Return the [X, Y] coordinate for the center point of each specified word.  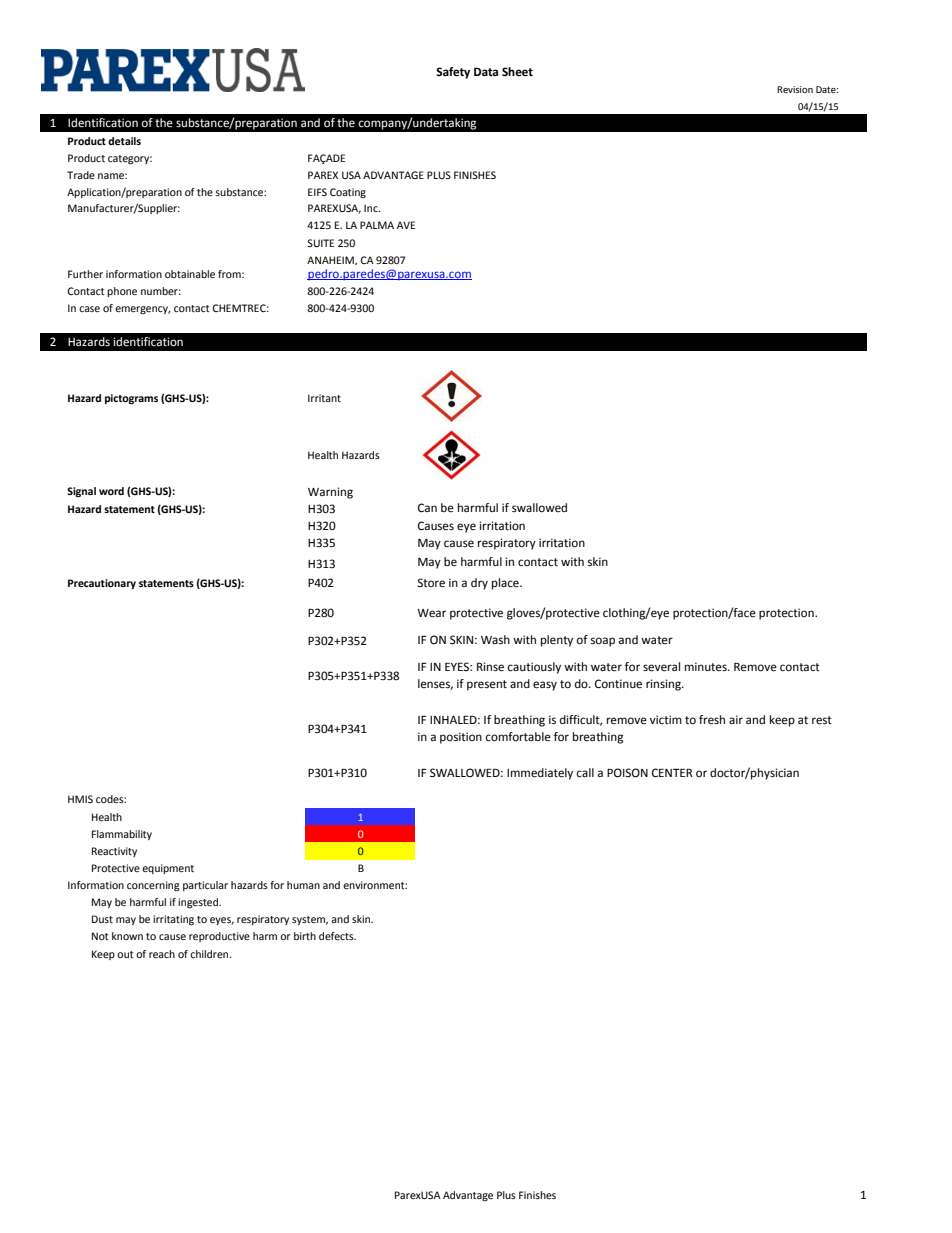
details [124, 141]
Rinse [490, 667]
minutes [707, 667]
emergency [143, 310]
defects [337, 936]
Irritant [324, 398]
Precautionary [102, 584]
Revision [795, 89]
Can [427, 508]
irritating [173, 920]
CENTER [672, 773]
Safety [453, 73]
